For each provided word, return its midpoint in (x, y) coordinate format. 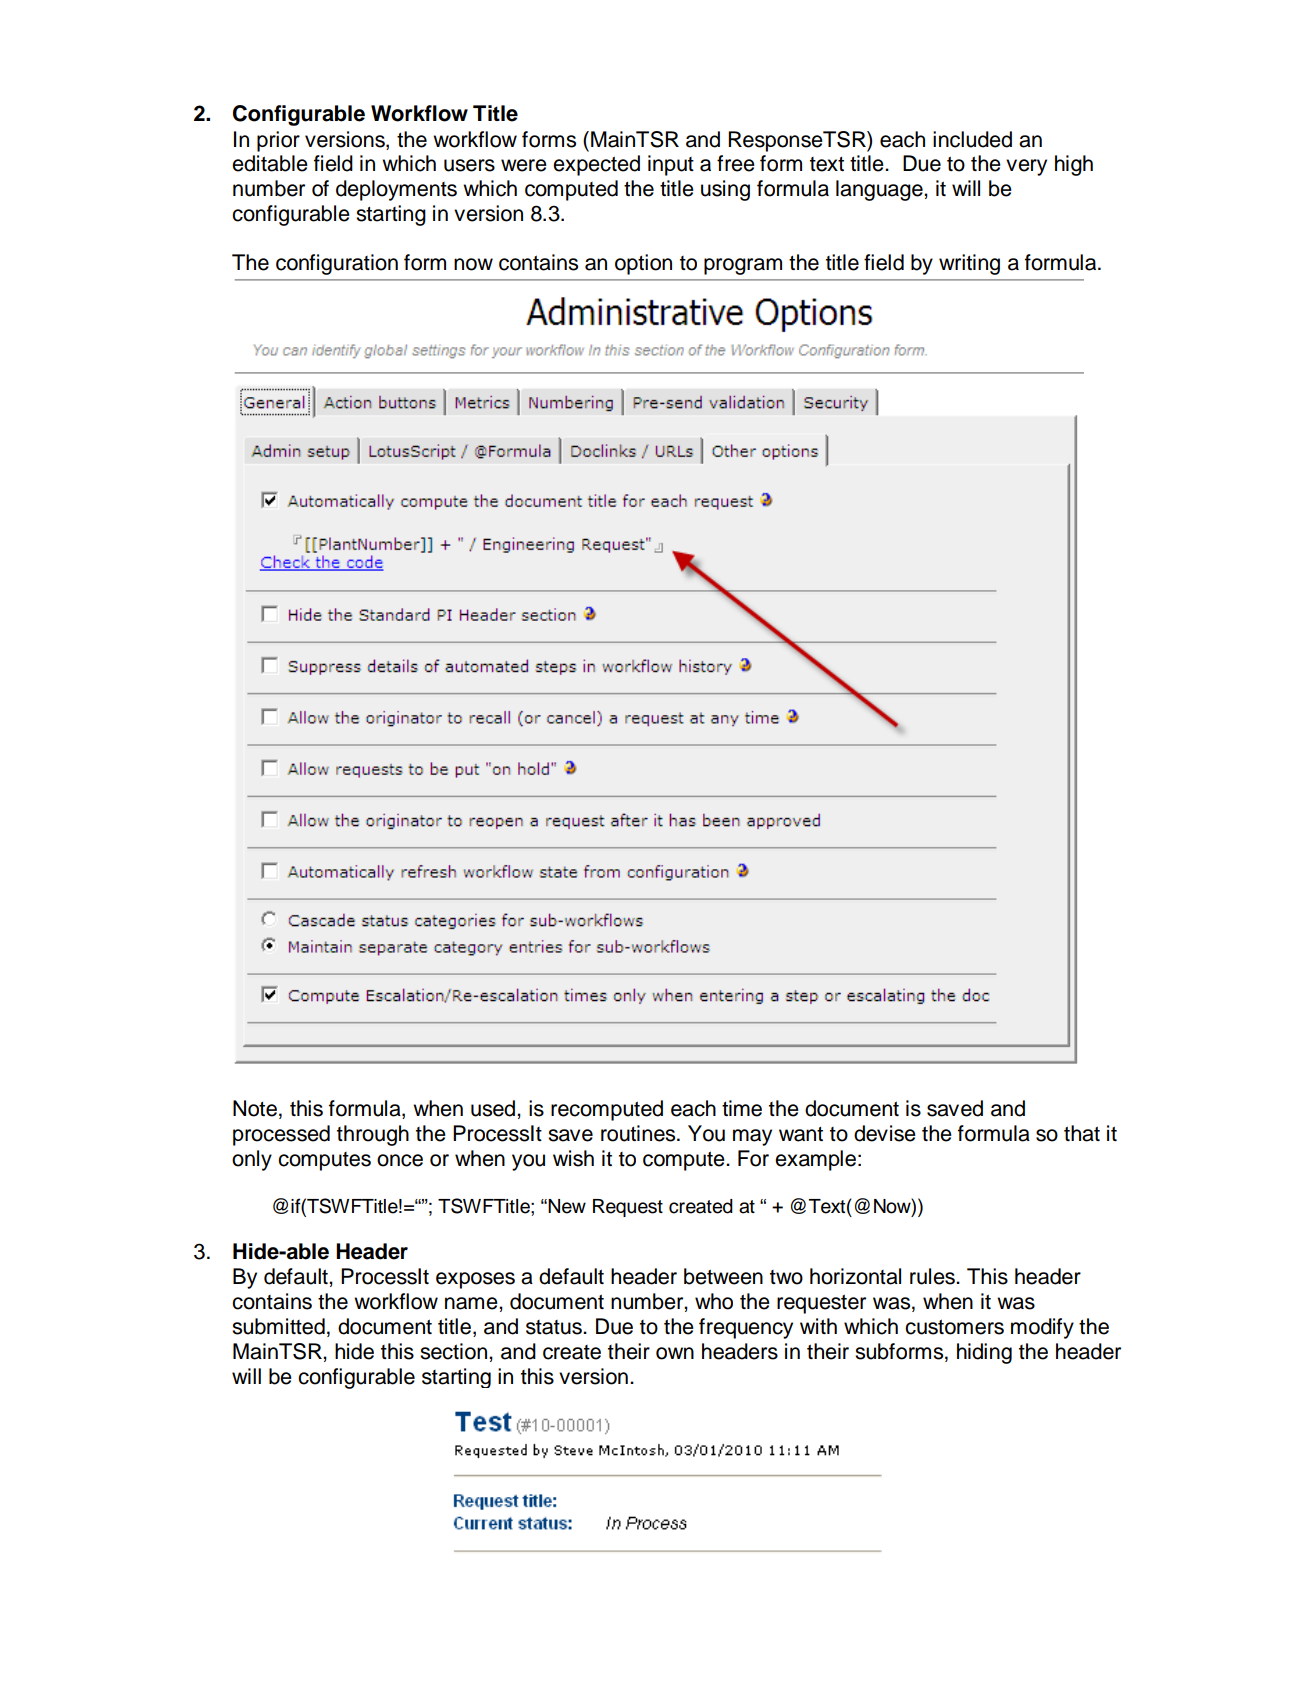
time (742, 1108)
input (671, 165)
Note (255, 1108)
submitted (278, 1326)
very (1026, 167)
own (675, 1353)
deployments (396, 190)
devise (885, 1133)
